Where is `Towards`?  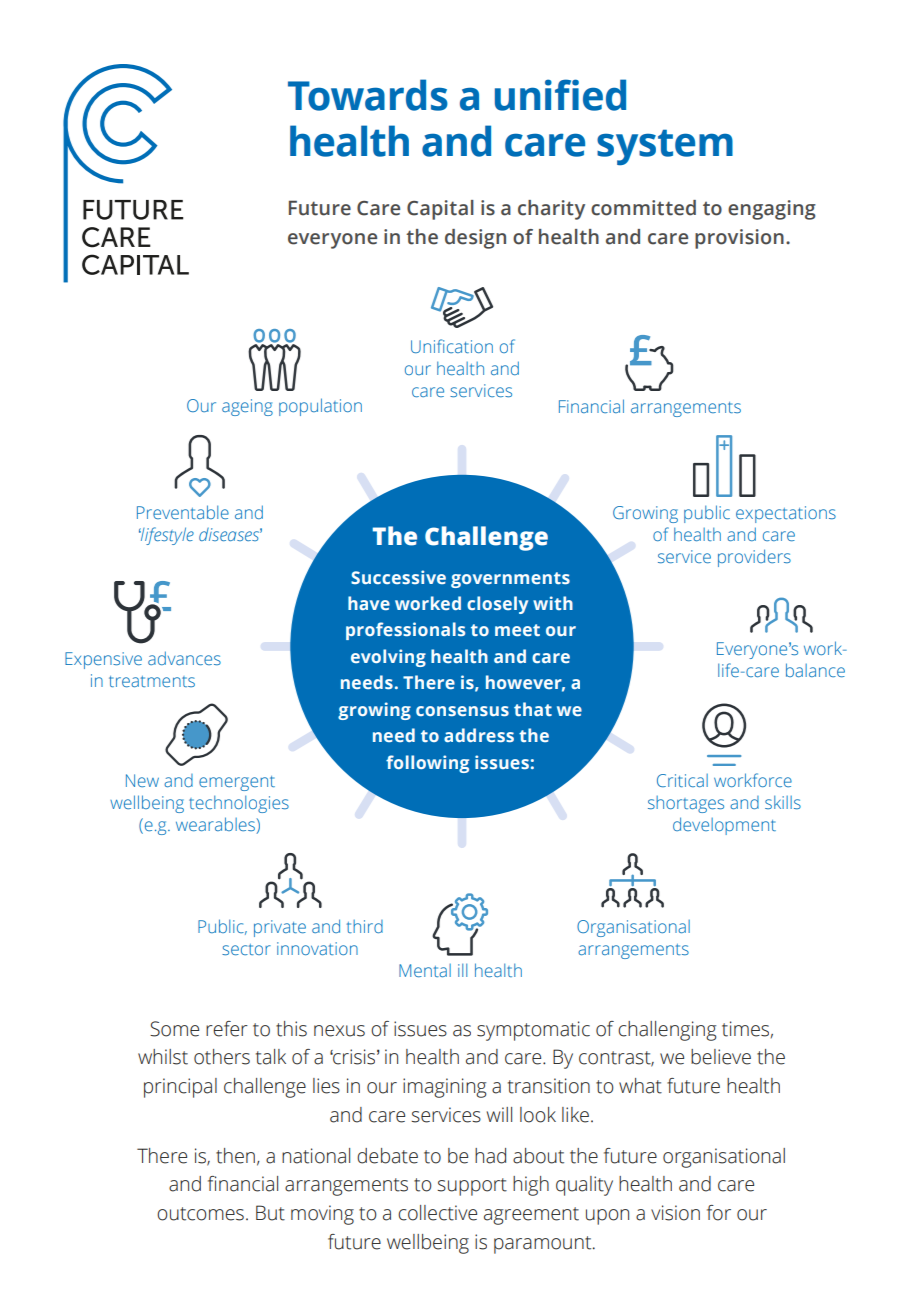 Towards is located at coordinates (368, 95).
